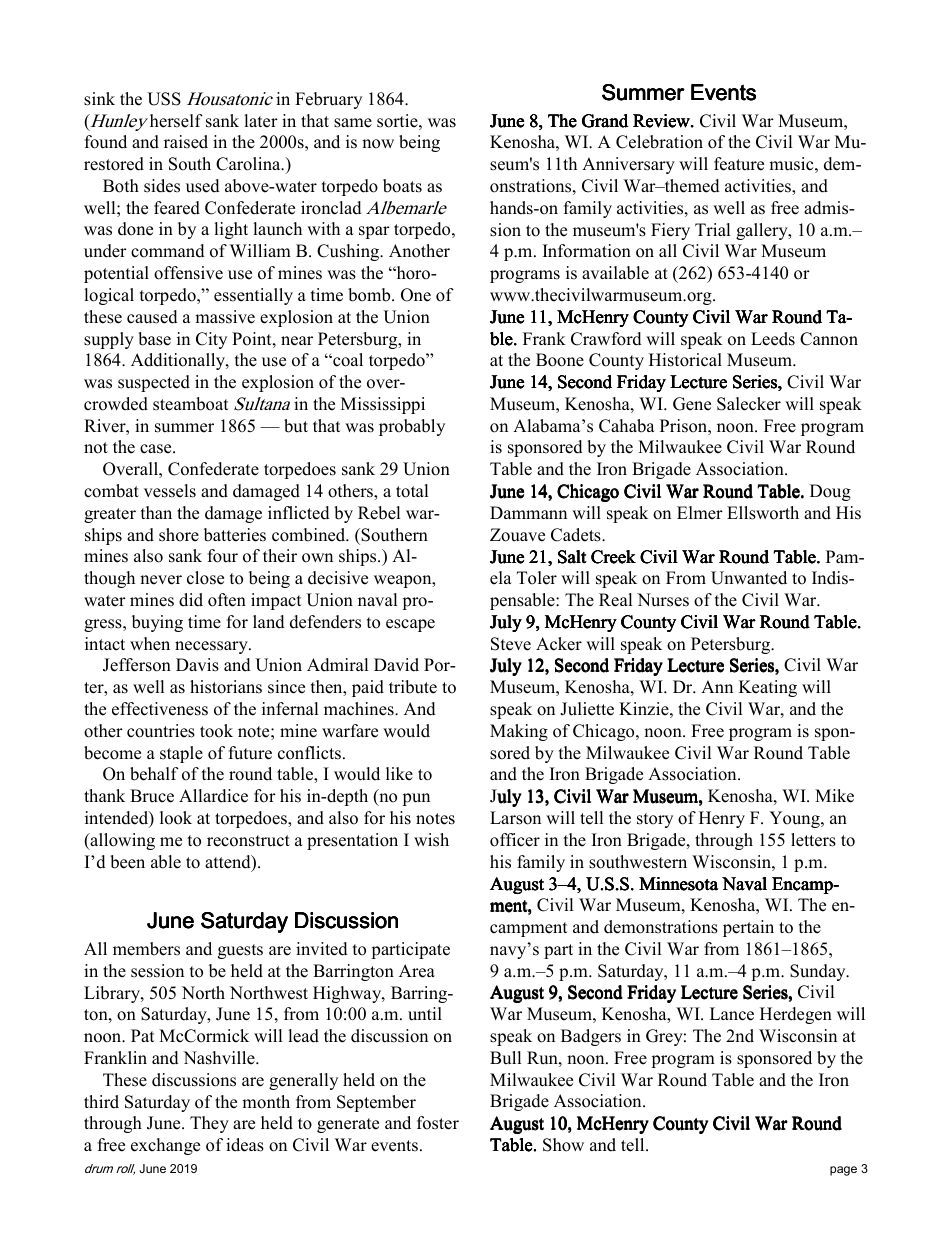  Describe the element at coordinates (431, 840) in the page. I see `wish` at that location.
